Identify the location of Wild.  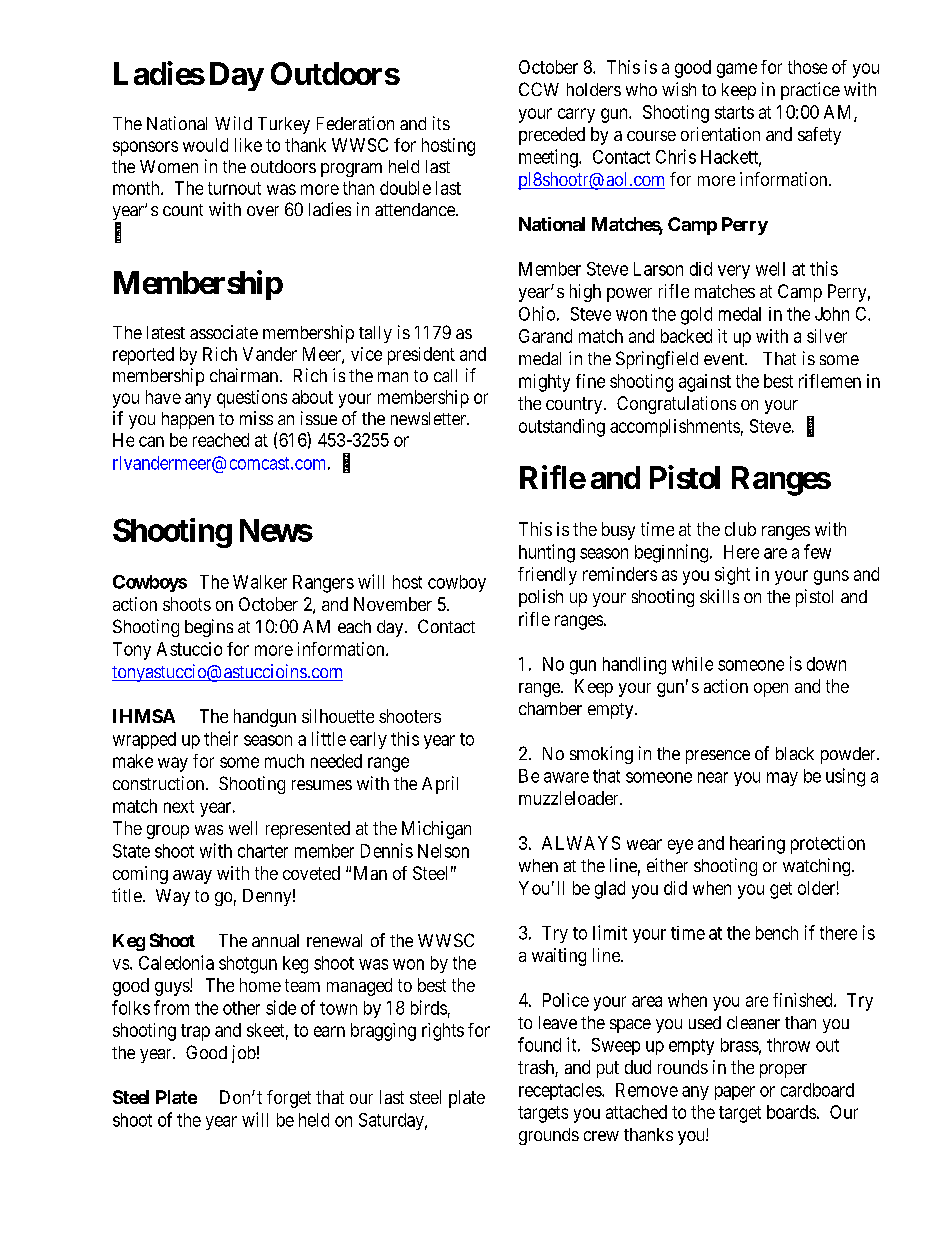
(233, 123).
